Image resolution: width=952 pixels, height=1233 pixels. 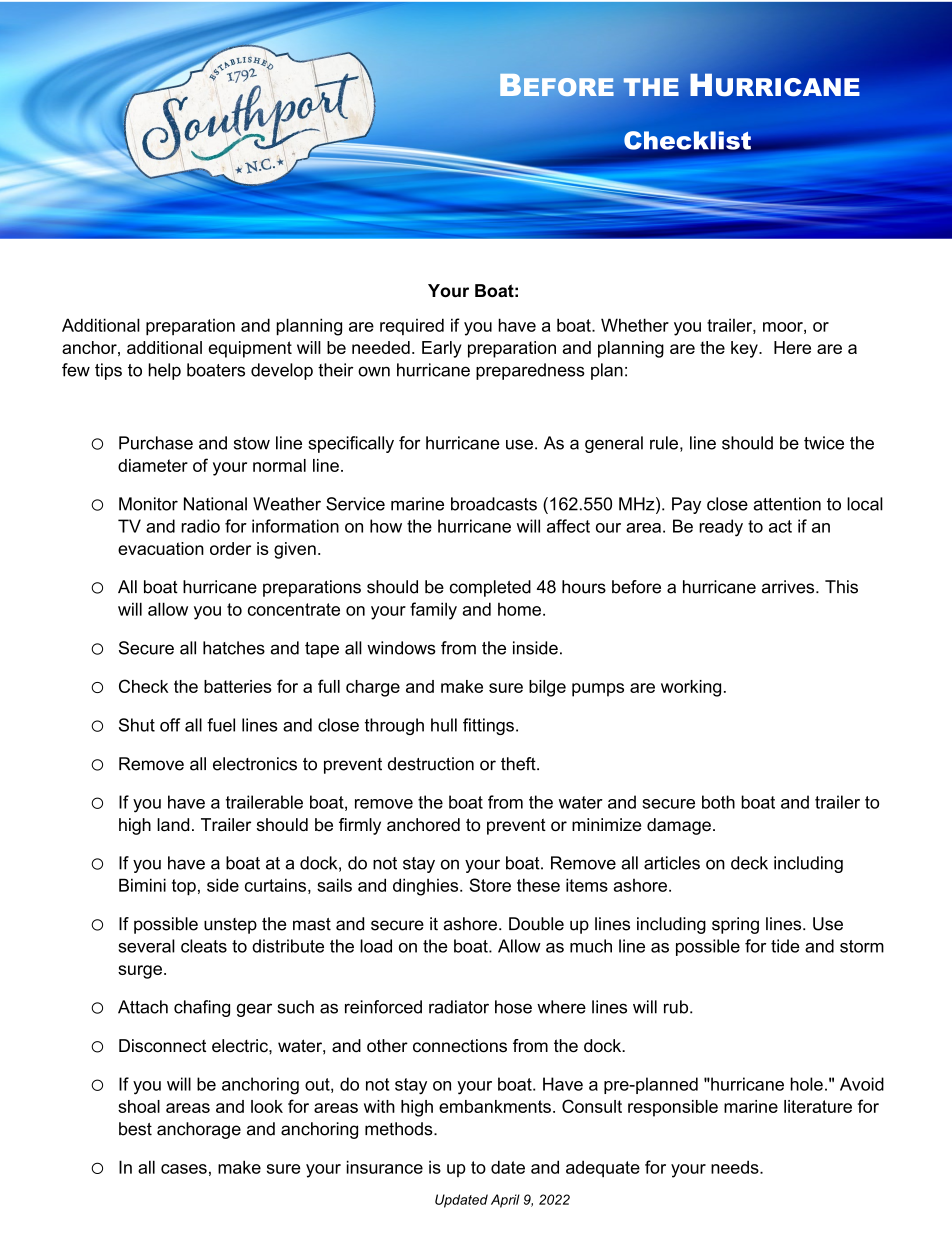 I want to click on both, so click(x=718, y=802).
